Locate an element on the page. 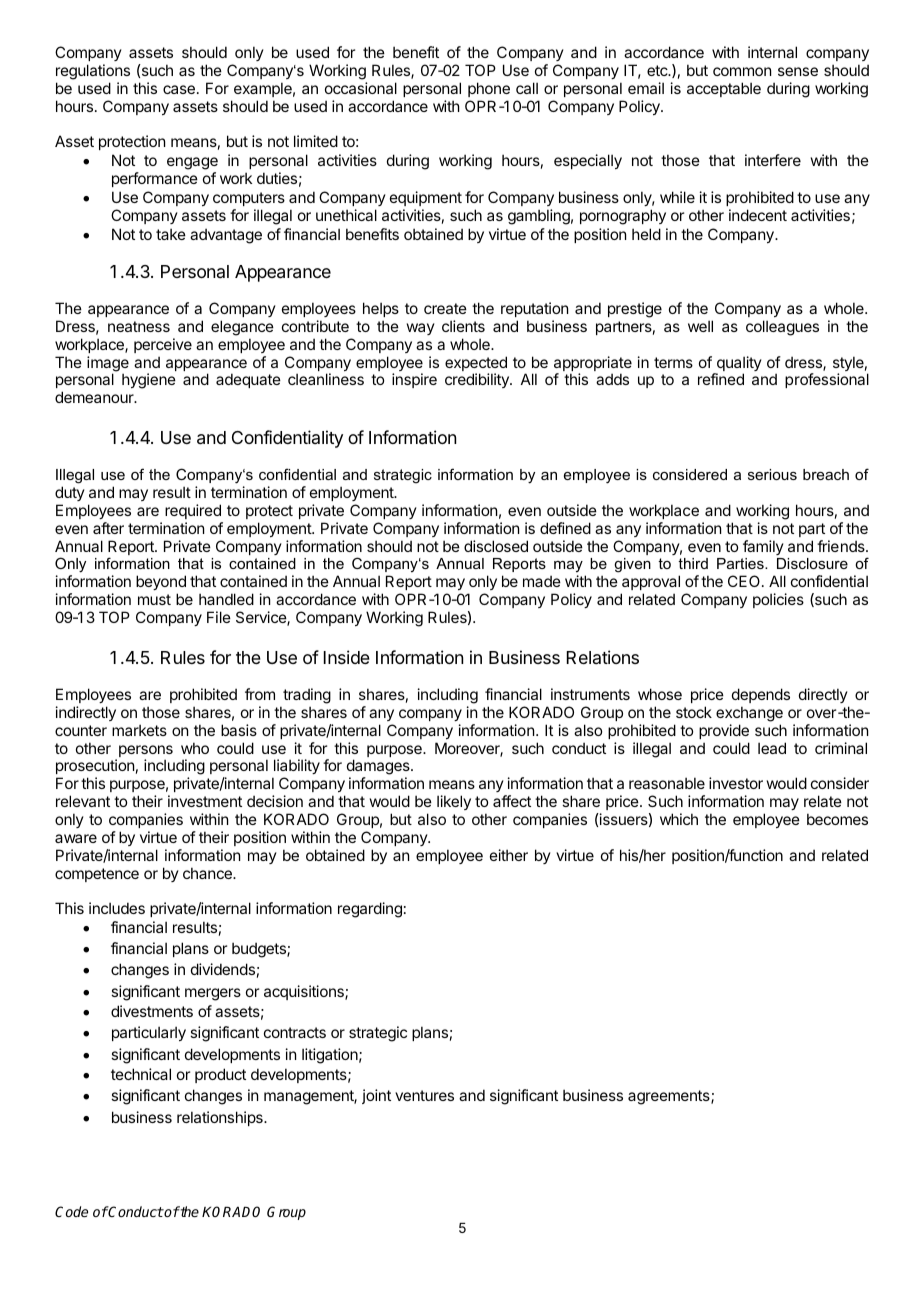 The height and width of the document is (1308, 924). lead is located at coordinates (772, 748).
